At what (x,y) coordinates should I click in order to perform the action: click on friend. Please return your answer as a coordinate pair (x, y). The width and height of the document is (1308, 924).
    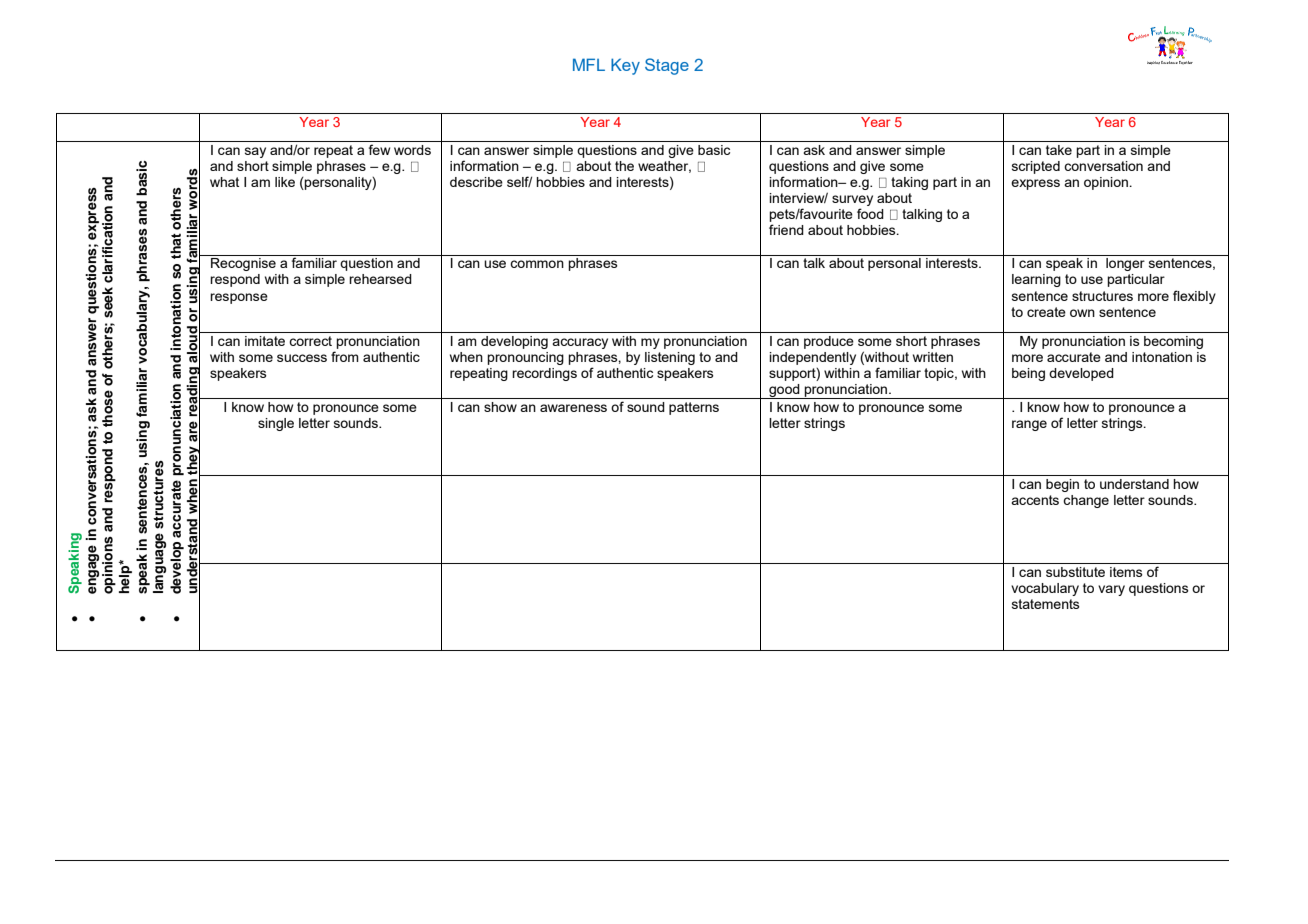
    Looking at the image, I should click on (786, 229).
